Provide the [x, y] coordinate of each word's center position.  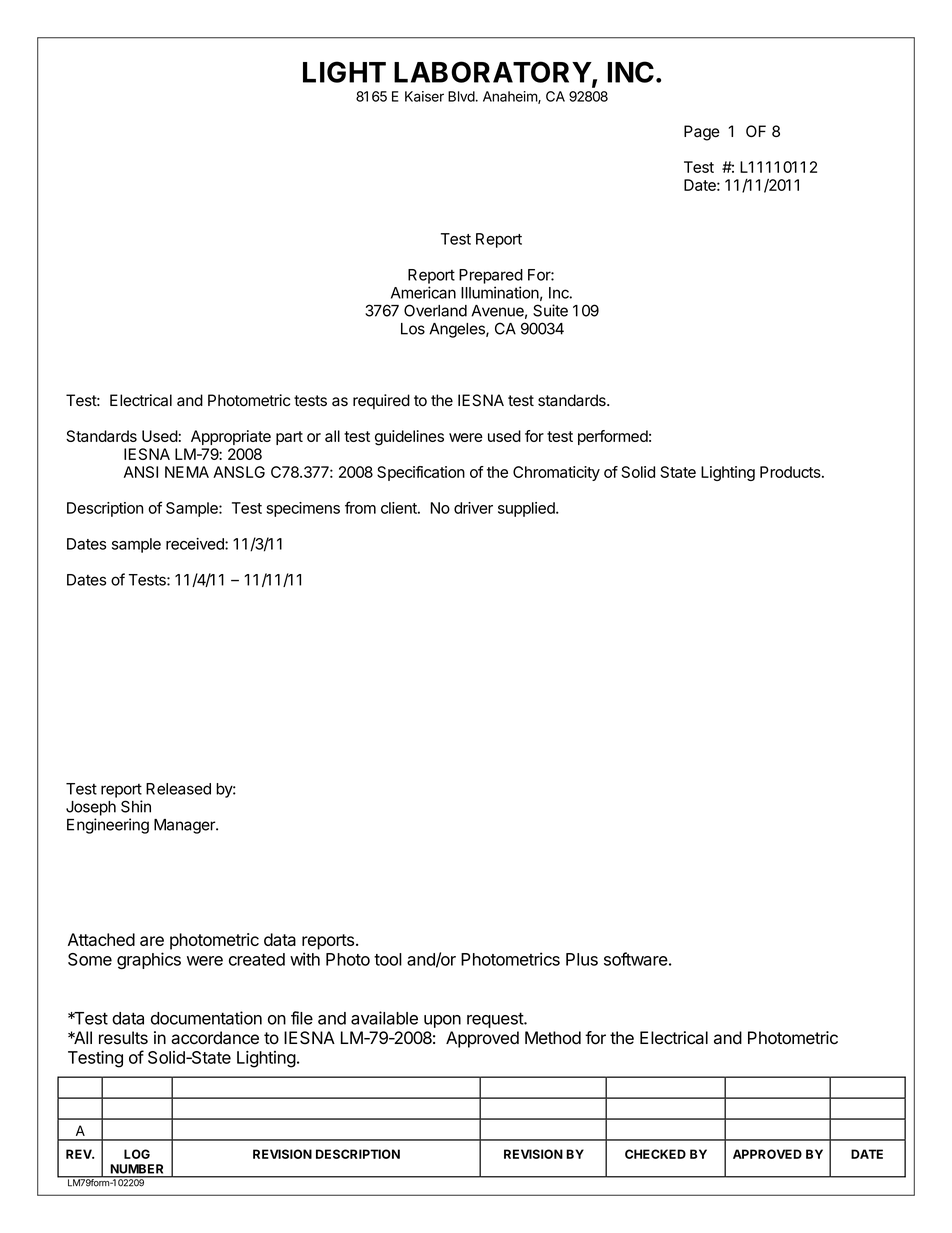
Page [702, 133]
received [196, 544]
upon [442, 1021]
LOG [137, 1154]
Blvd [461, 96]
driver [473, 508]
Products [791, 472]
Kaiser [424, 96]
